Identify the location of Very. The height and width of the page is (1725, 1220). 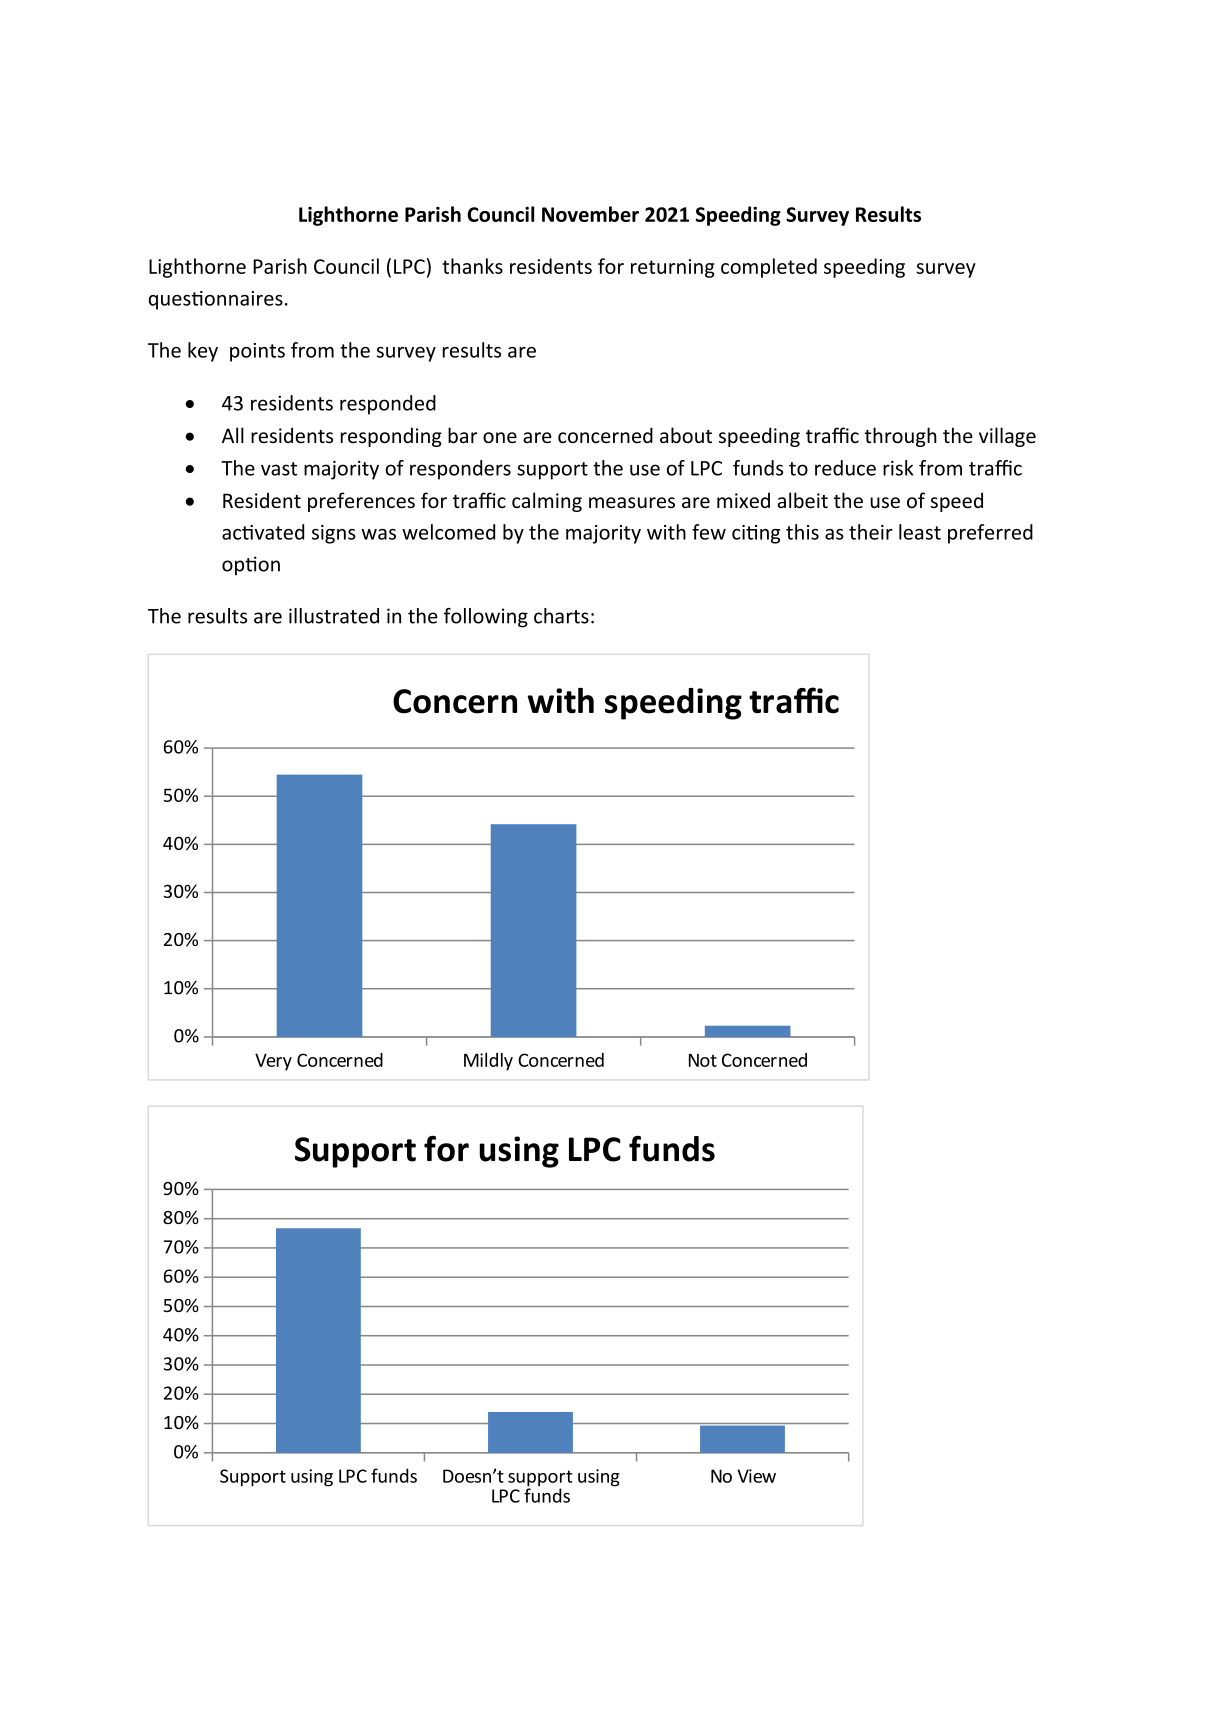
(273, 1062).
